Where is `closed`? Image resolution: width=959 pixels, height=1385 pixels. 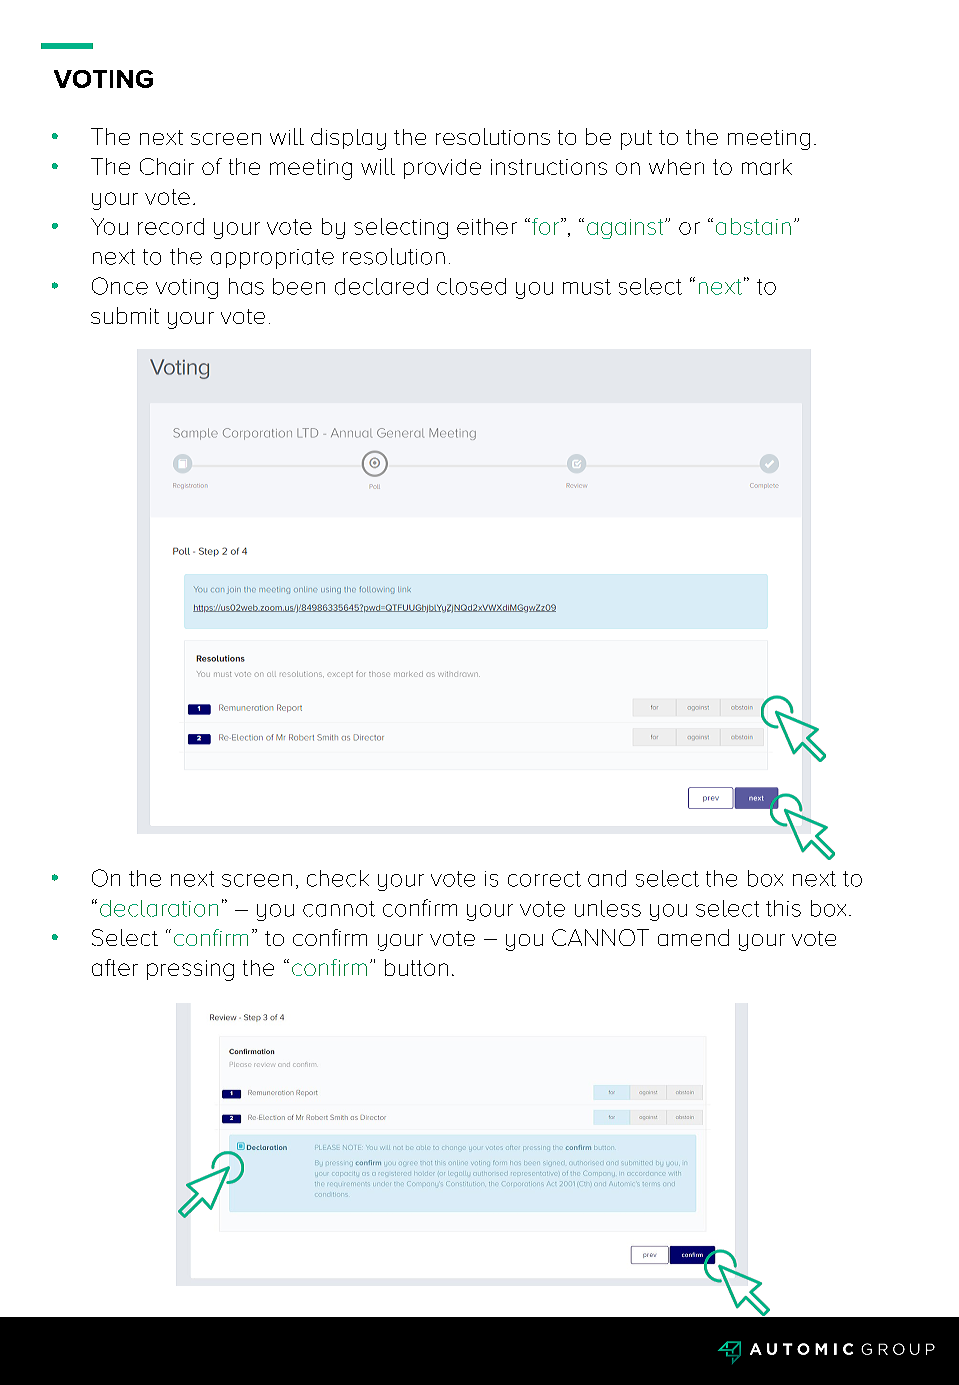
closed is located at coordinates (471, 286).
